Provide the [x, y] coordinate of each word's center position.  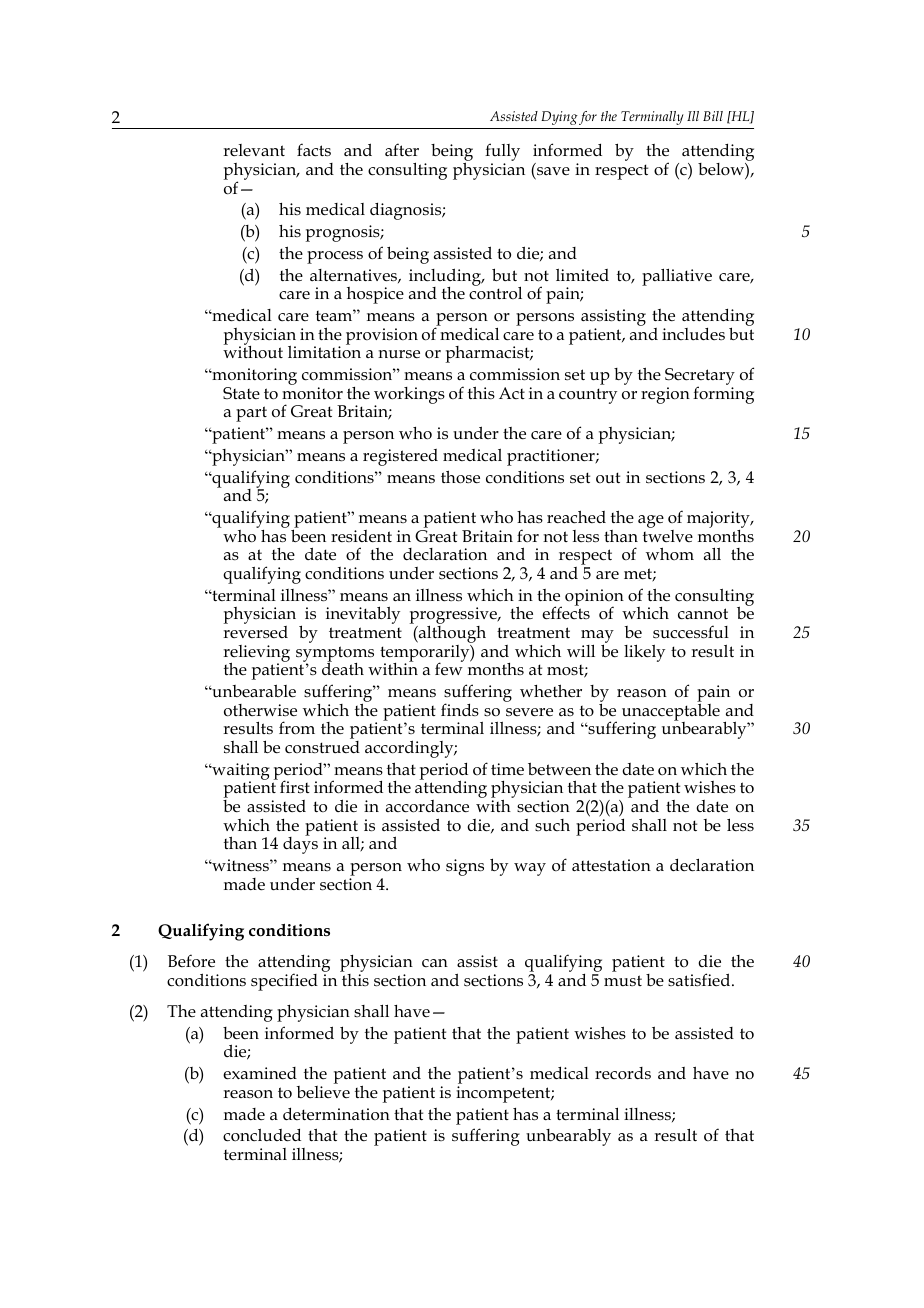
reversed [255, 632]
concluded [262, 1135]
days [300, 844]
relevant [254, 150]
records [623, 1073]
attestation [611, 865]
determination [336, 1114]
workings [409, 396]
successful [691, 632]
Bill [713, 116]
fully [502, 153]
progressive [454, 617]
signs [465, 867]
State [241, 393]
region [665, 395]
